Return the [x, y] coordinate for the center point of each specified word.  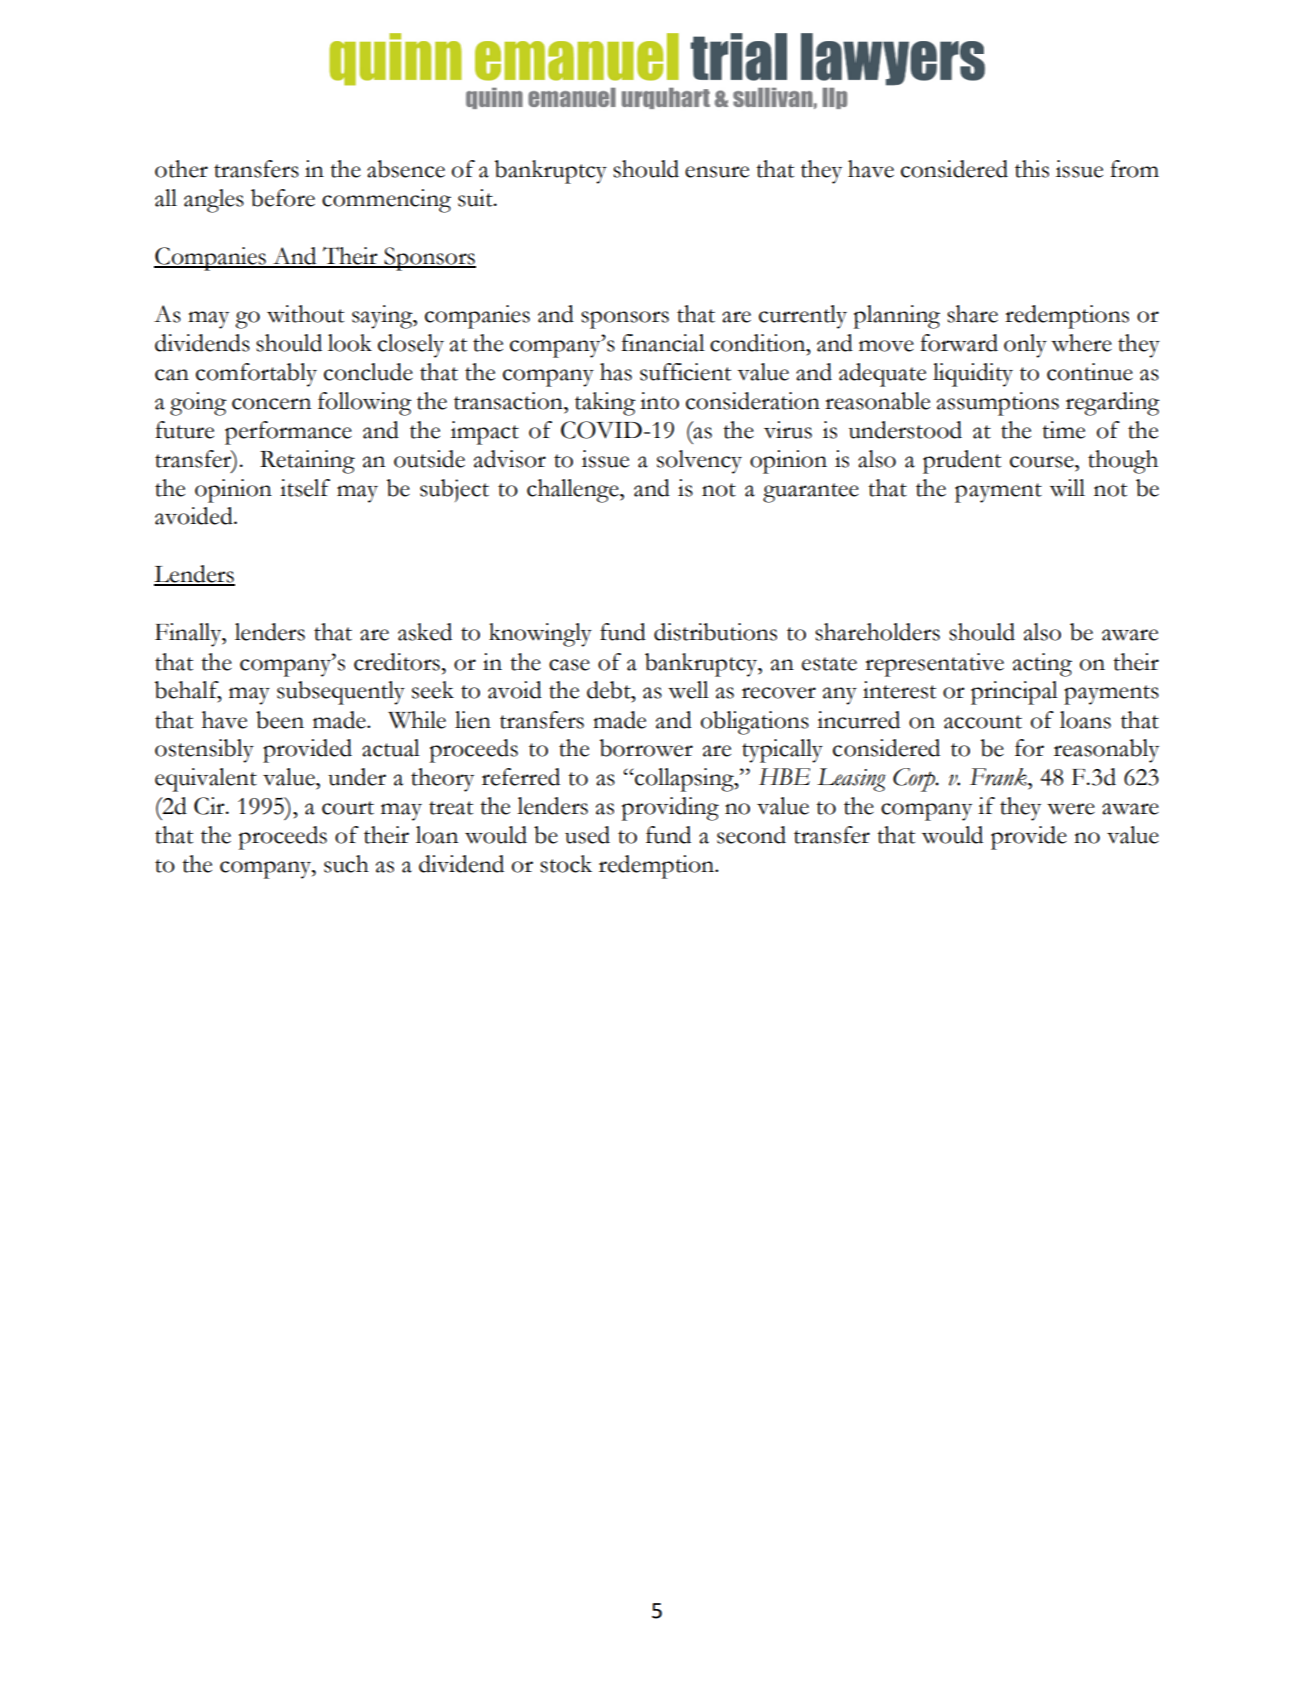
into [659, 401]
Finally [189, 635]
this [1032, 169]
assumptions [998, 404]
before [283, 198]
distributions [715, 632]
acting [1042, 665]
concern [271, 404]
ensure [717, 172]
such [346, 864]
